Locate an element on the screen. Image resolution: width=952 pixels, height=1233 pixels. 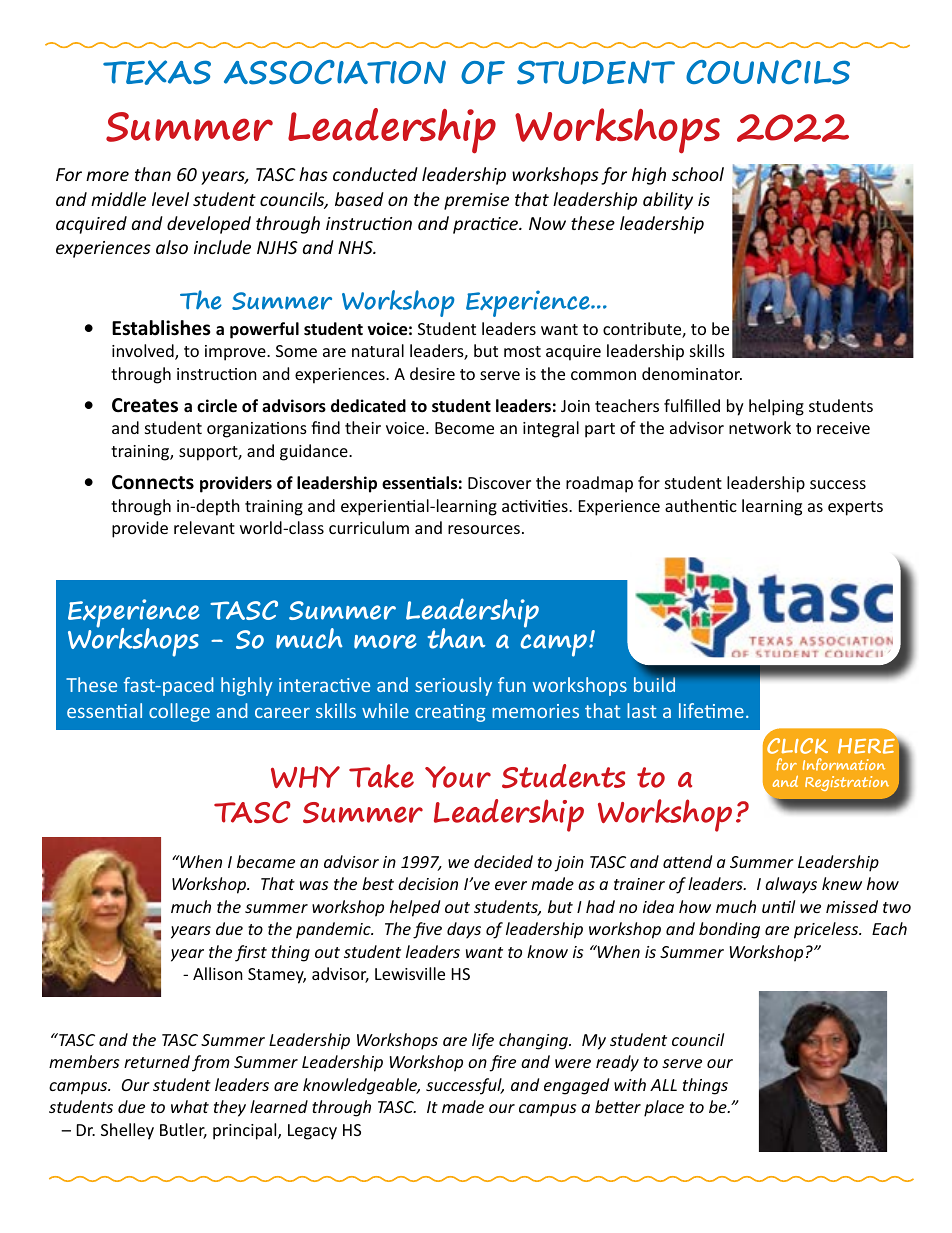
Creates is located at coordinates (145, 405).
